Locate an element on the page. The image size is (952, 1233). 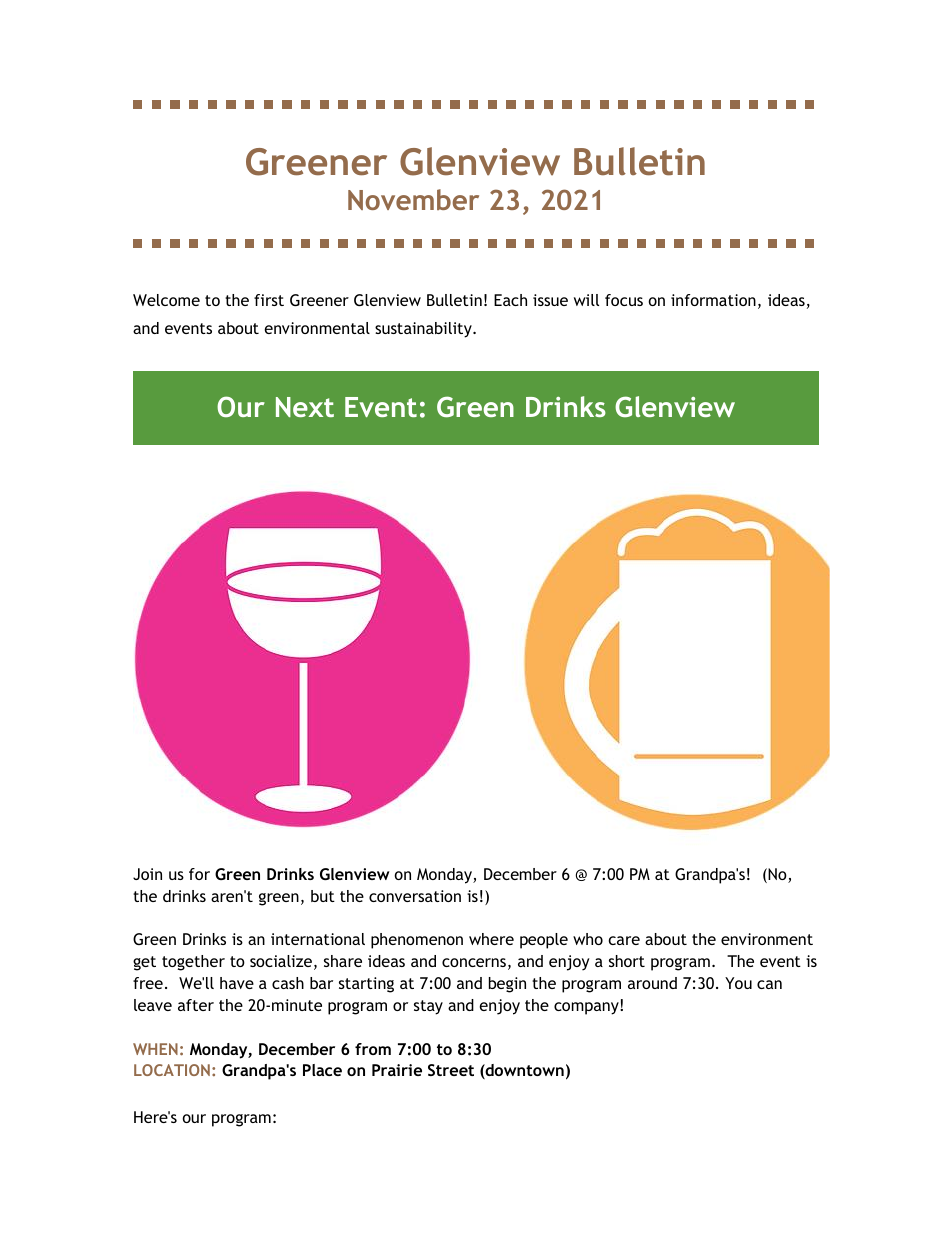
after is located at coordinates (196, 1005).
